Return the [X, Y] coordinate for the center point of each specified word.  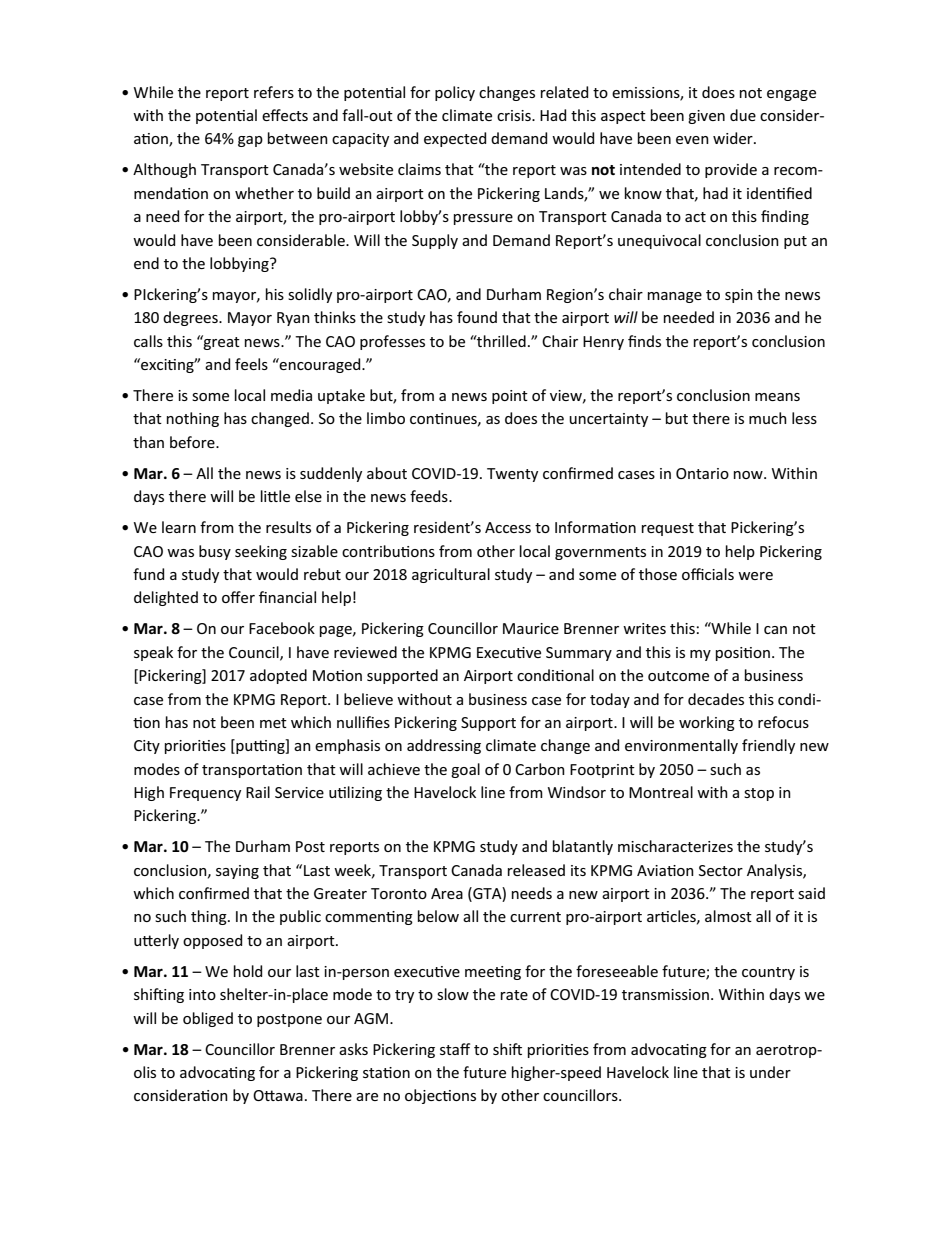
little [275, 496]
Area [447, 893]
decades [716, 699]
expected [455, 139]
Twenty [512, 475]
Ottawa [278, 1095]
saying [237, 872]
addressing [444, 746]
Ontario [702, 473]
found [477, 317]
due [743, 115]
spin [739, 296]
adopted [278, 676]
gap [250, 141]
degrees [191, 318]
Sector [721, 870]
